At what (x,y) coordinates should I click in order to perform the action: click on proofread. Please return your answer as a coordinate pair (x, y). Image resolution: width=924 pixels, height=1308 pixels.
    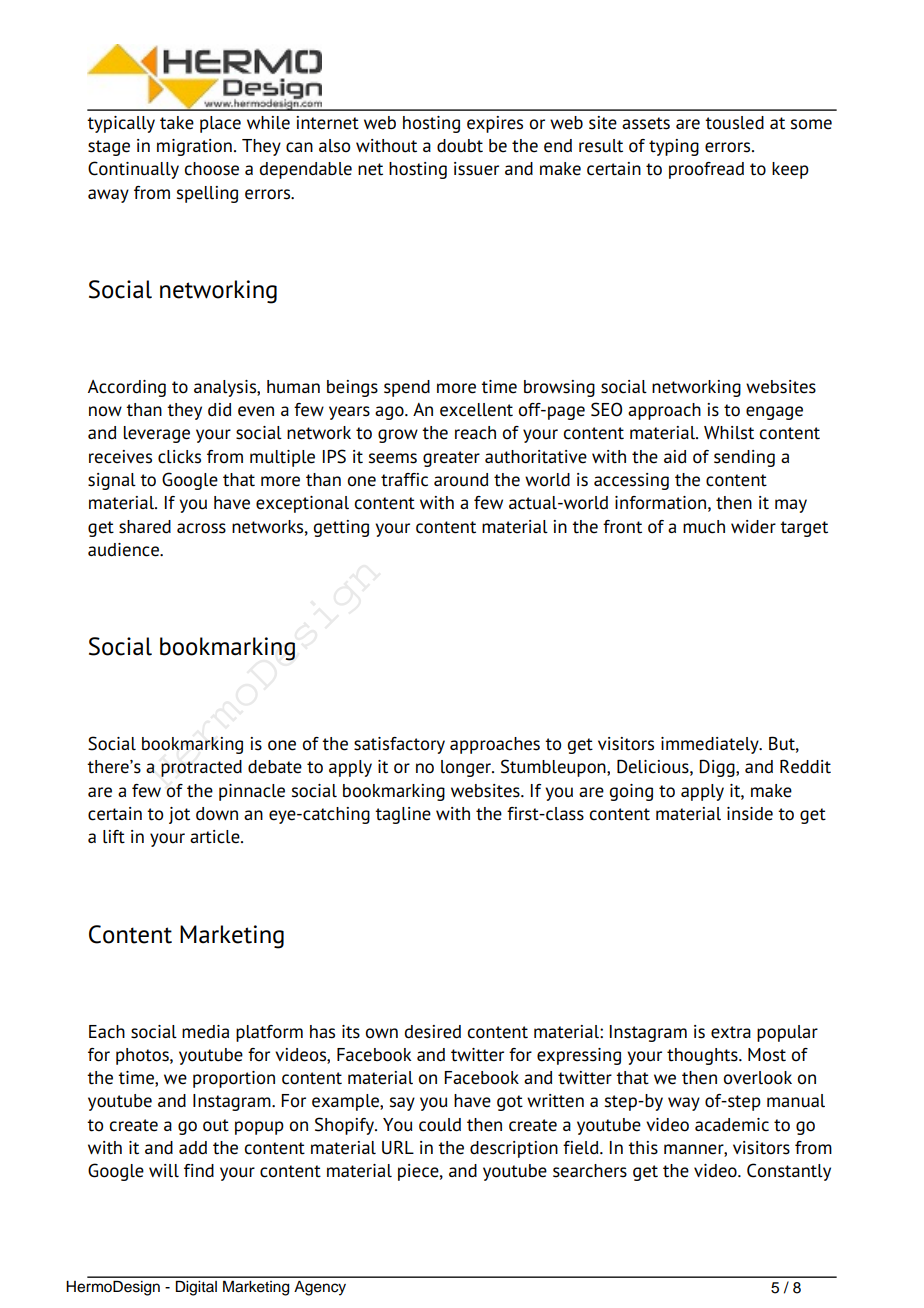
    Looking at the image, I should click on (706, 170).
